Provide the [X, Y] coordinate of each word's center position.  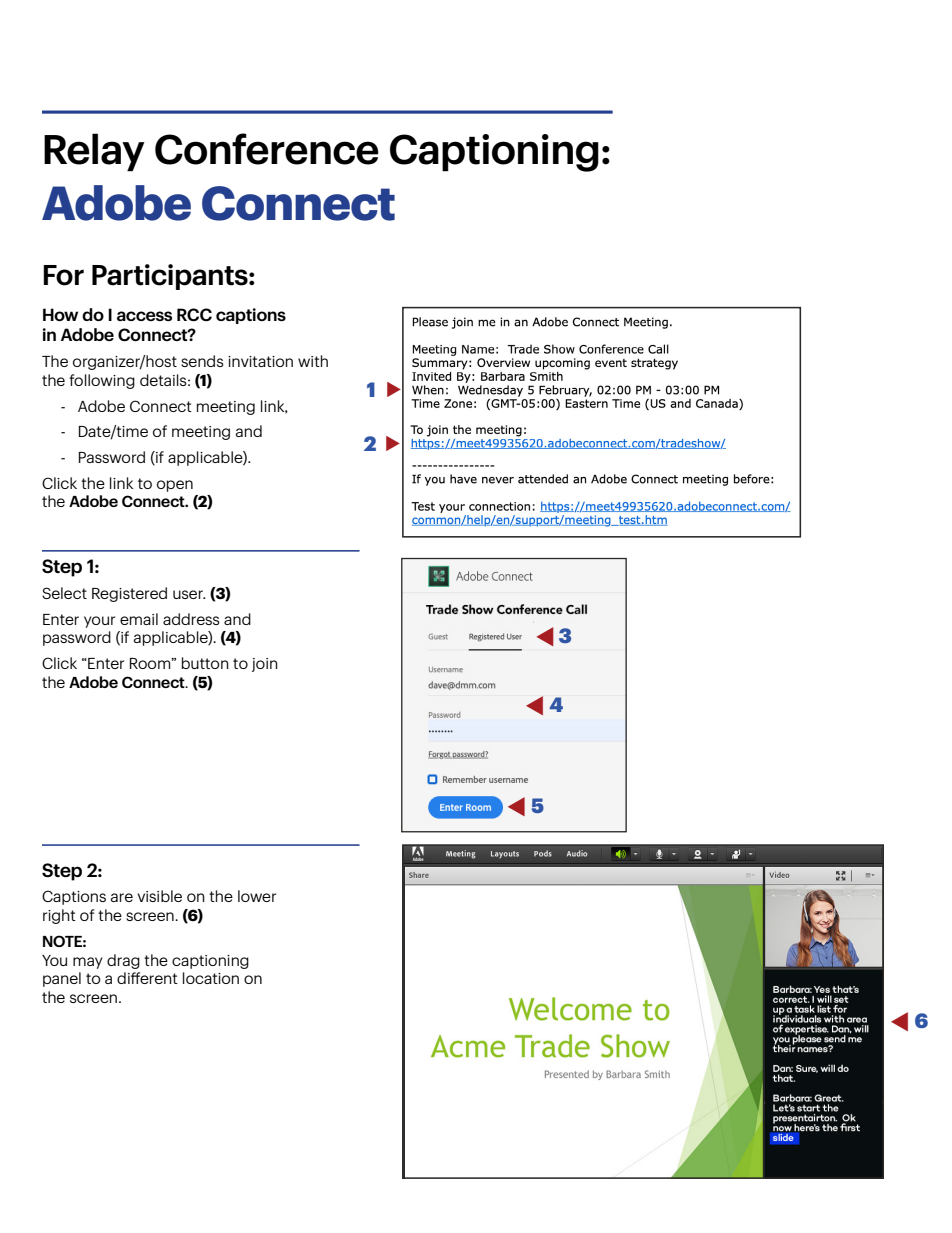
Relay [94, 152]
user [189, 594]
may [88, 963]
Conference [267, 149]
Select [64, 593]
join [265, 665]
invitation [260, 361]
